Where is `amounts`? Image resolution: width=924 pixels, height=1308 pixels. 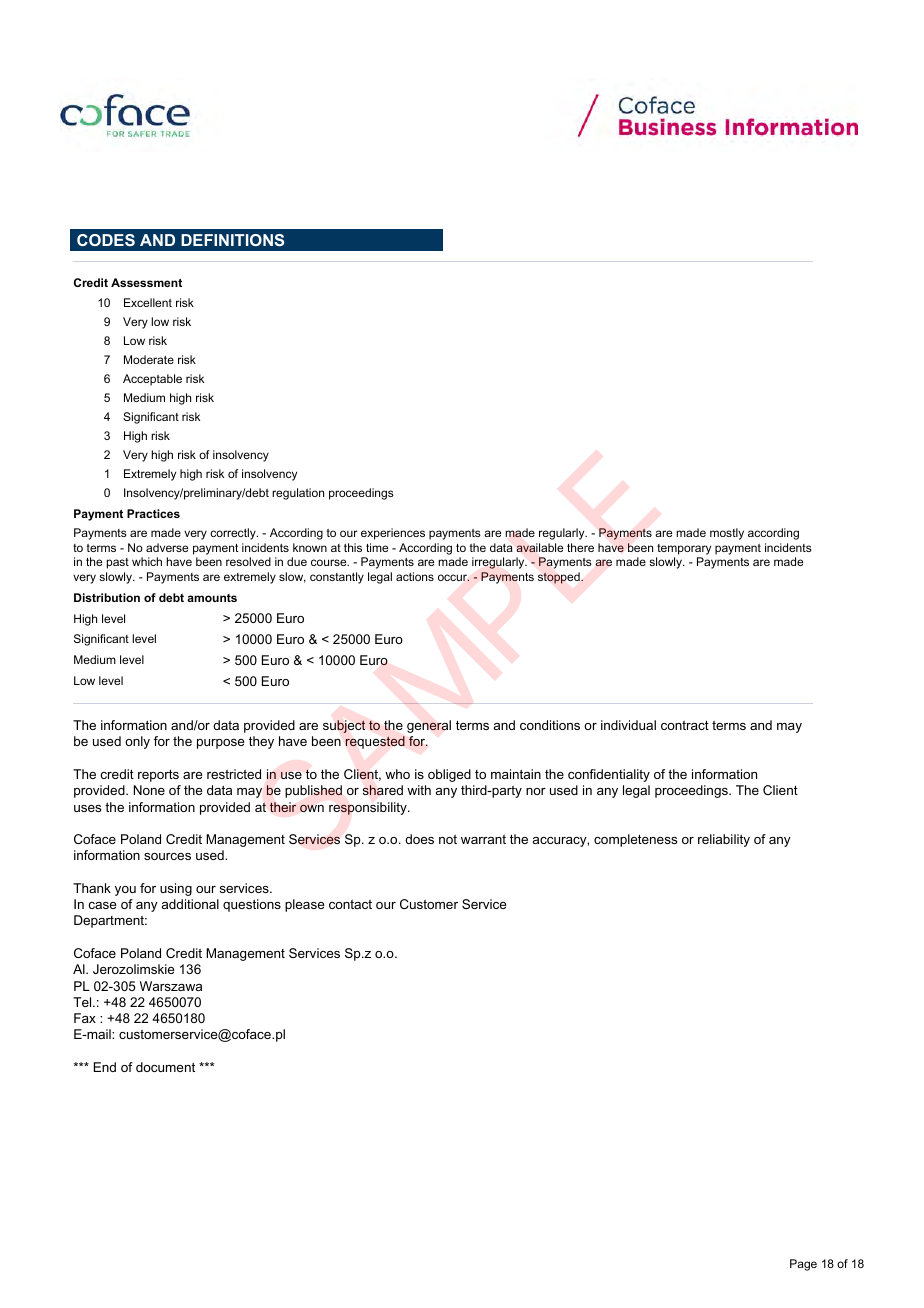
amounts is located at coordinates (212, 598).
